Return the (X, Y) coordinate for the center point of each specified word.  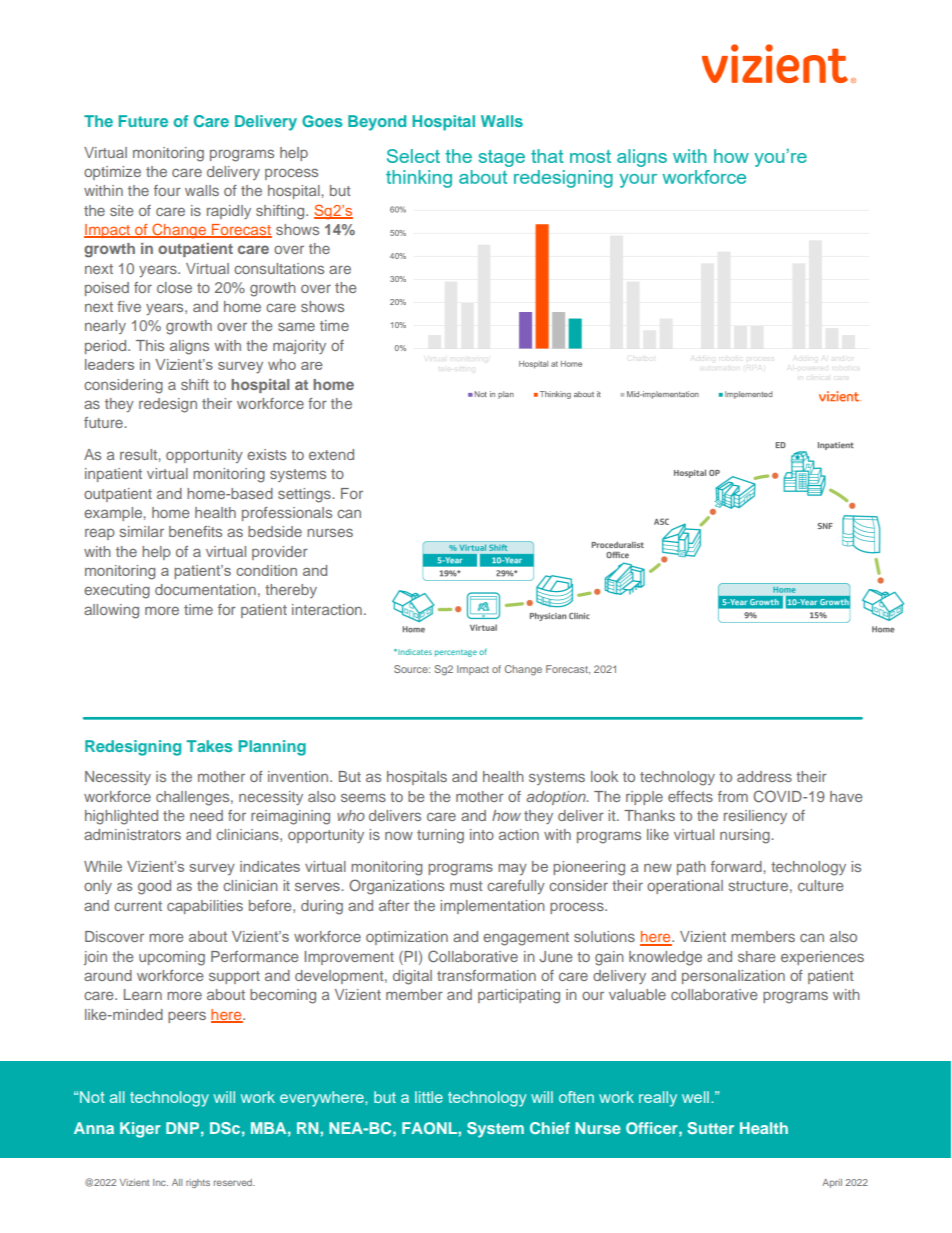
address (764, 776)
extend (331, 454)
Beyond (377, 123)
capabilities (205, 907)
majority (299, 347)
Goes (322, 121)
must (466, 886)
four (167, 190)
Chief (550, 1128)
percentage (456, 653)
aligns (189, 347)
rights (198, 1183)
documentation (205, 589)
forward (737, 866)
